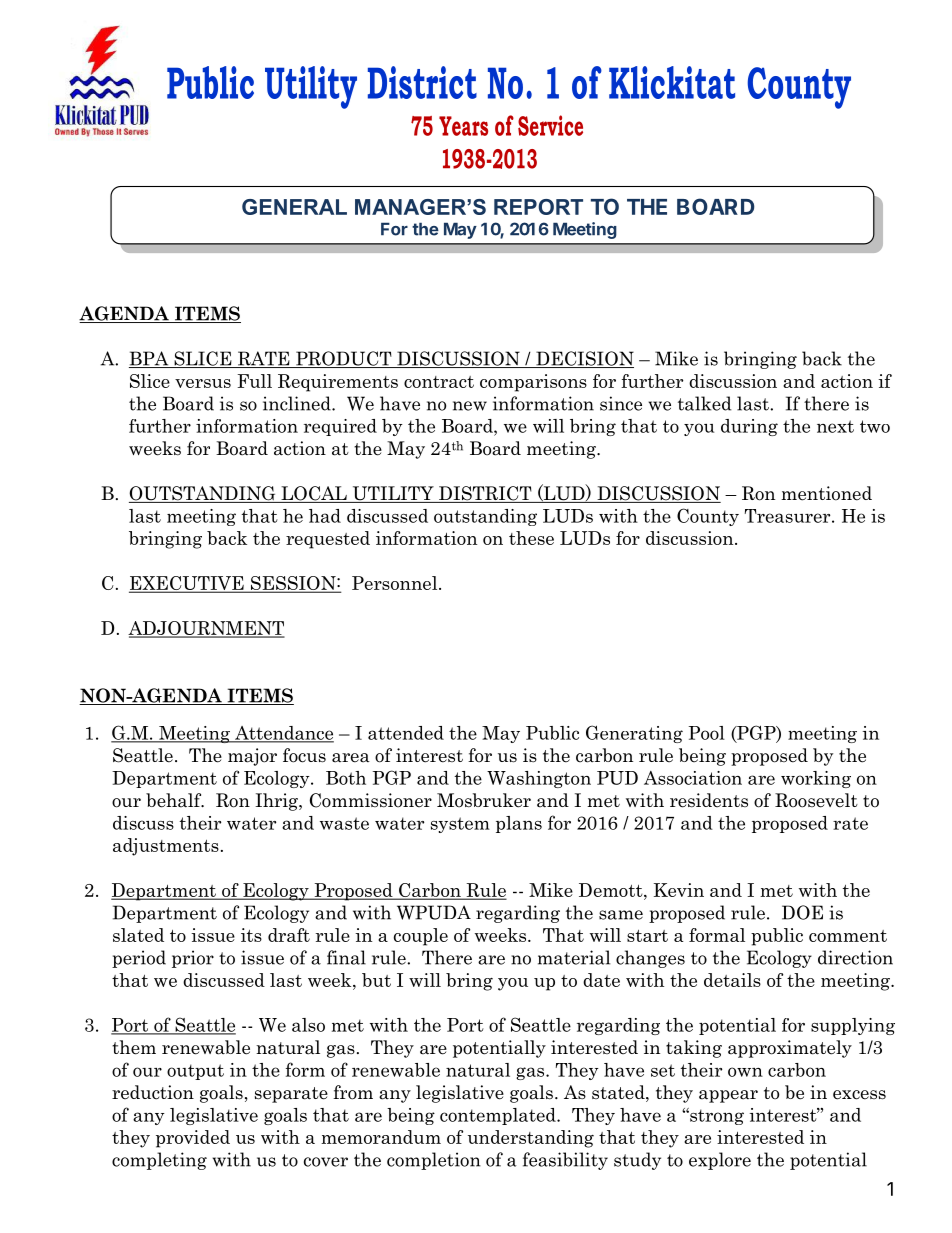 Image resolution: width=952 pixels, height=1233 pixels. What do you see at coordinates (203, 383) in the document?
I see `versus` at bounding box center [203, 383].
